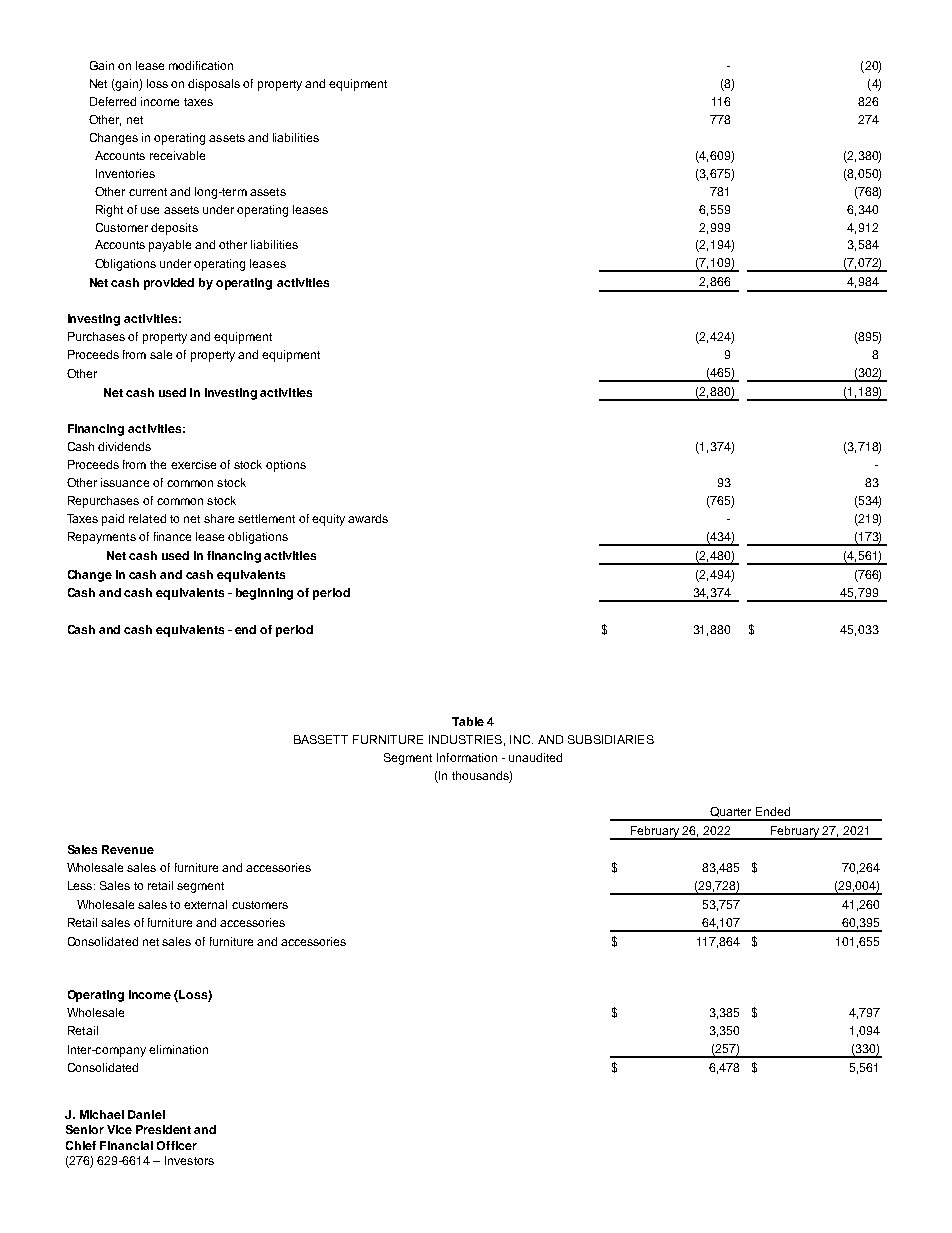 This document has width=952, height=1233. Describe the element at coordinates (189, 1160) in the document. I see `Investors` at that location.
